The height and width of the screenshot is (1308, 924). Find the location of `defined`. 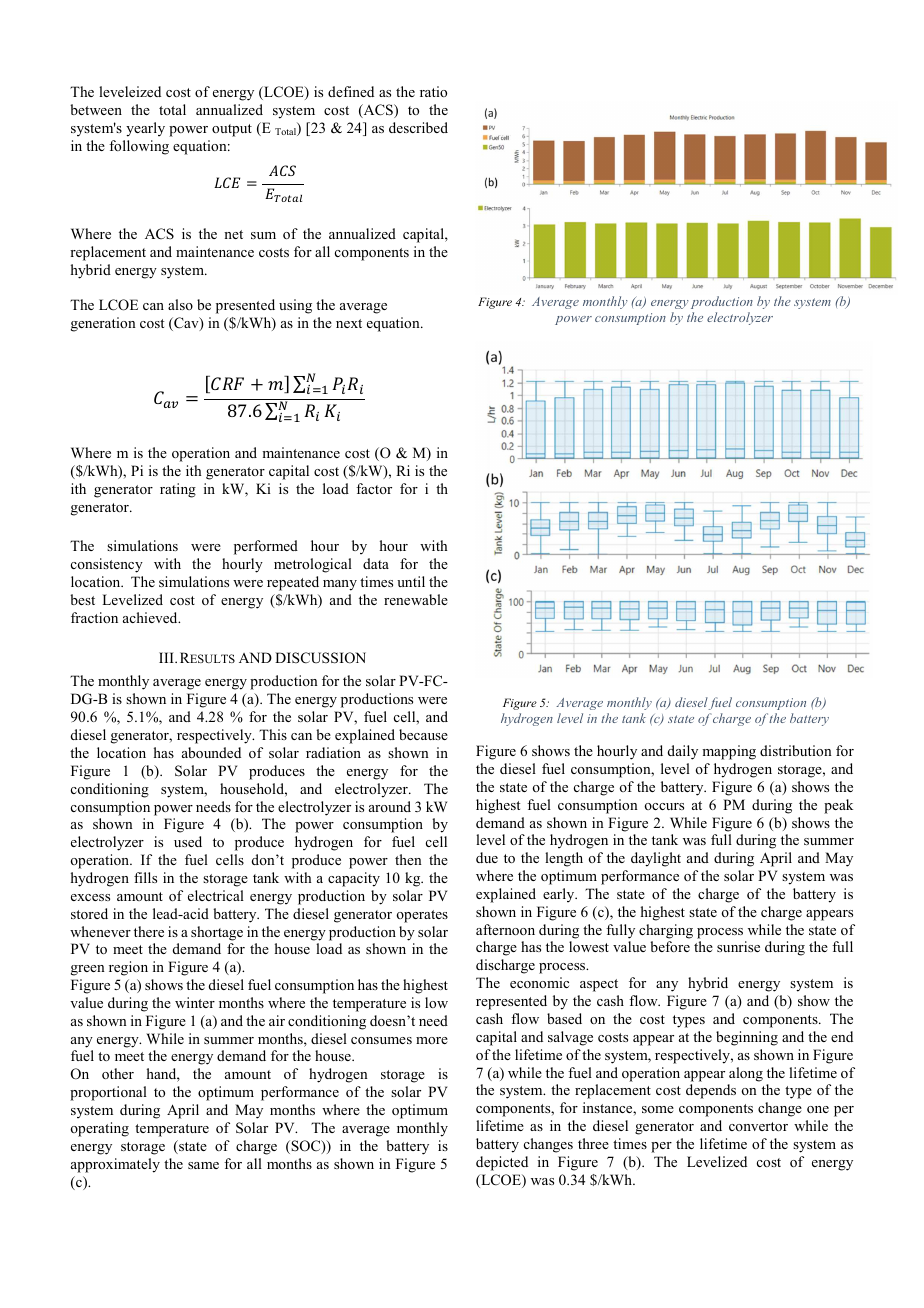

defined is located at coordinates (351, 91).
